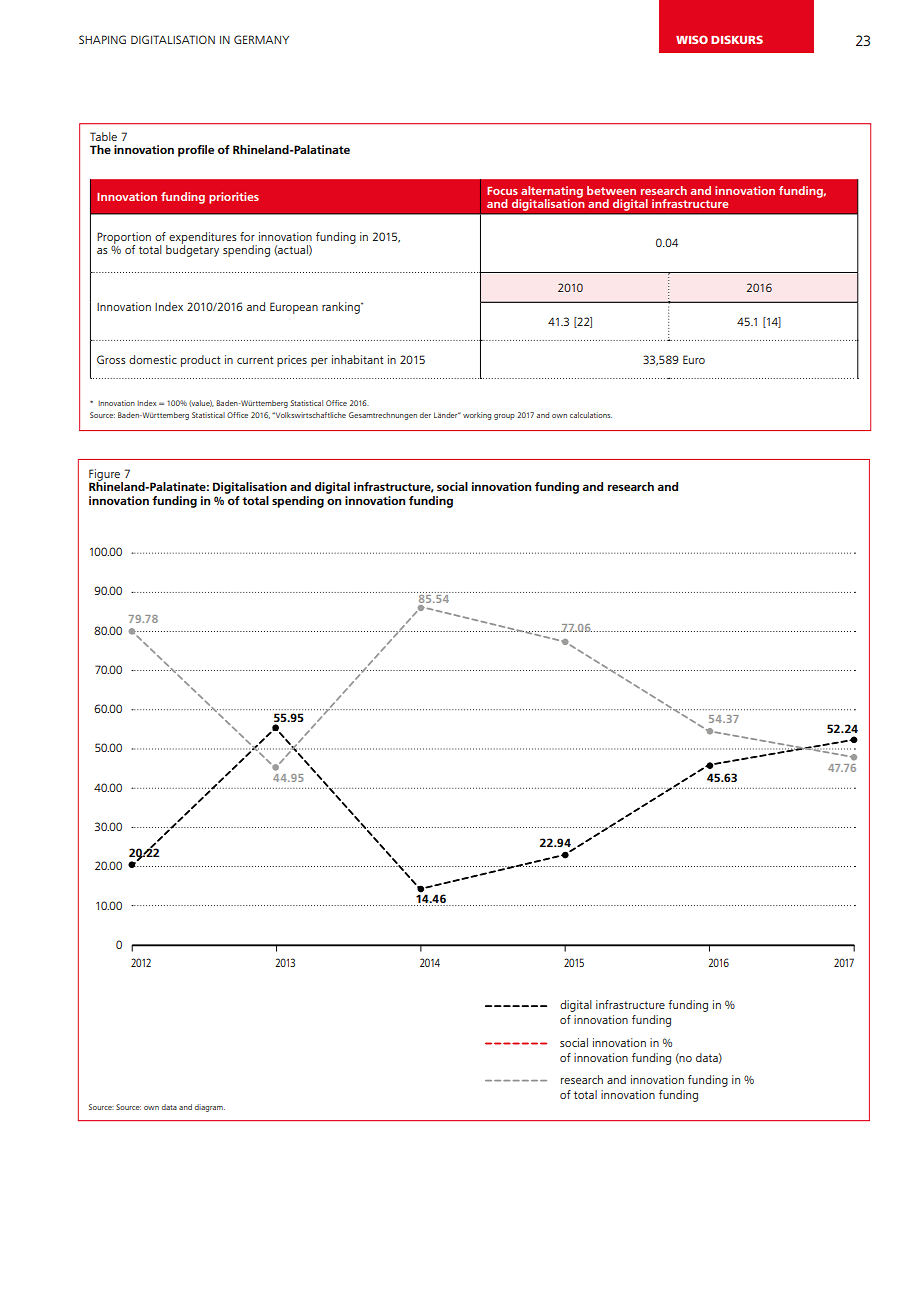 Image resolution: width=924 pixels, height=1308 pixels. Describe the element at coordinates (261, 39) in the screenshot. I see `GERMANY` at that location.
